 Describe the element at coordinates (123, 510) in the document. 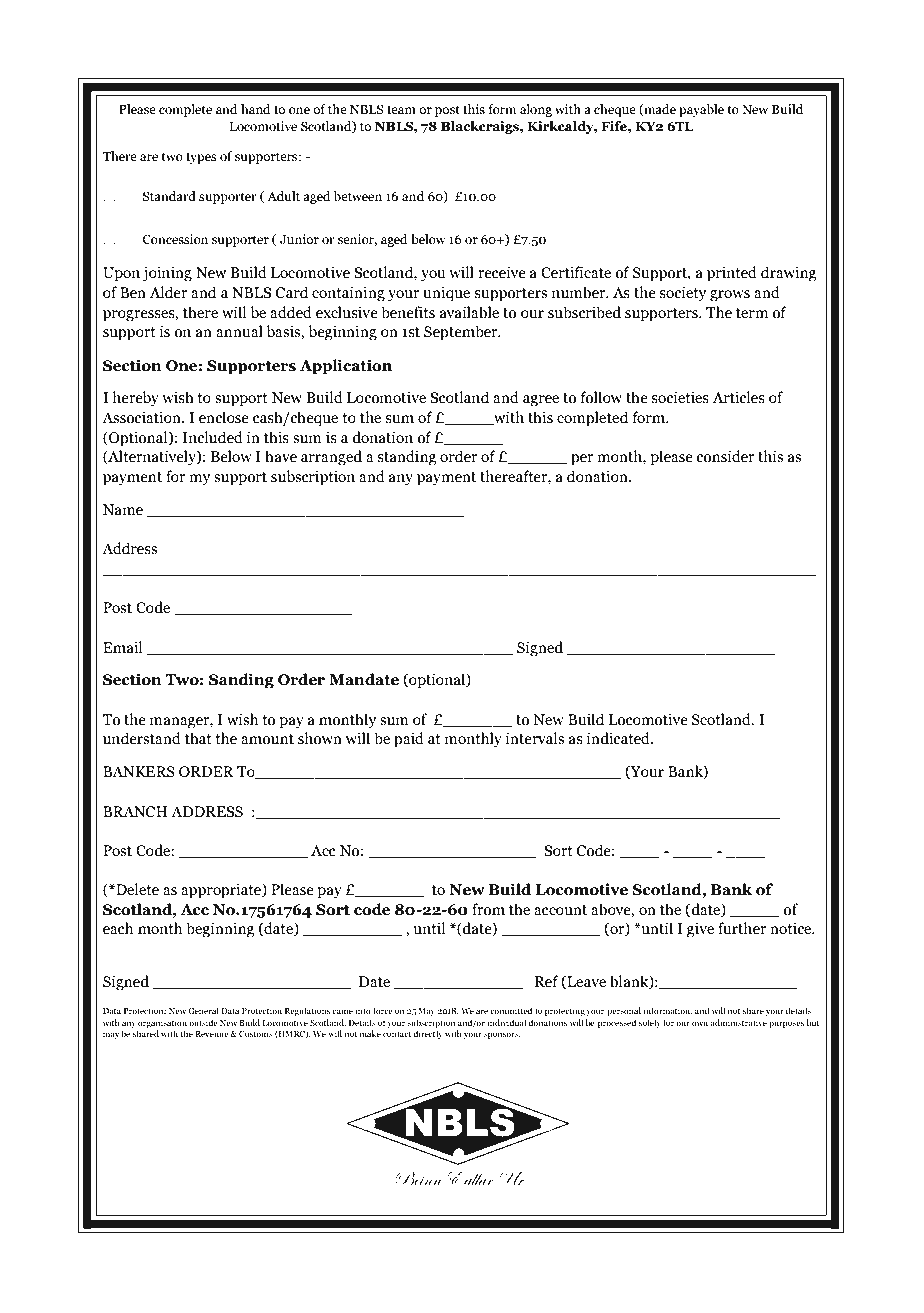

I see `Name` at that location.
